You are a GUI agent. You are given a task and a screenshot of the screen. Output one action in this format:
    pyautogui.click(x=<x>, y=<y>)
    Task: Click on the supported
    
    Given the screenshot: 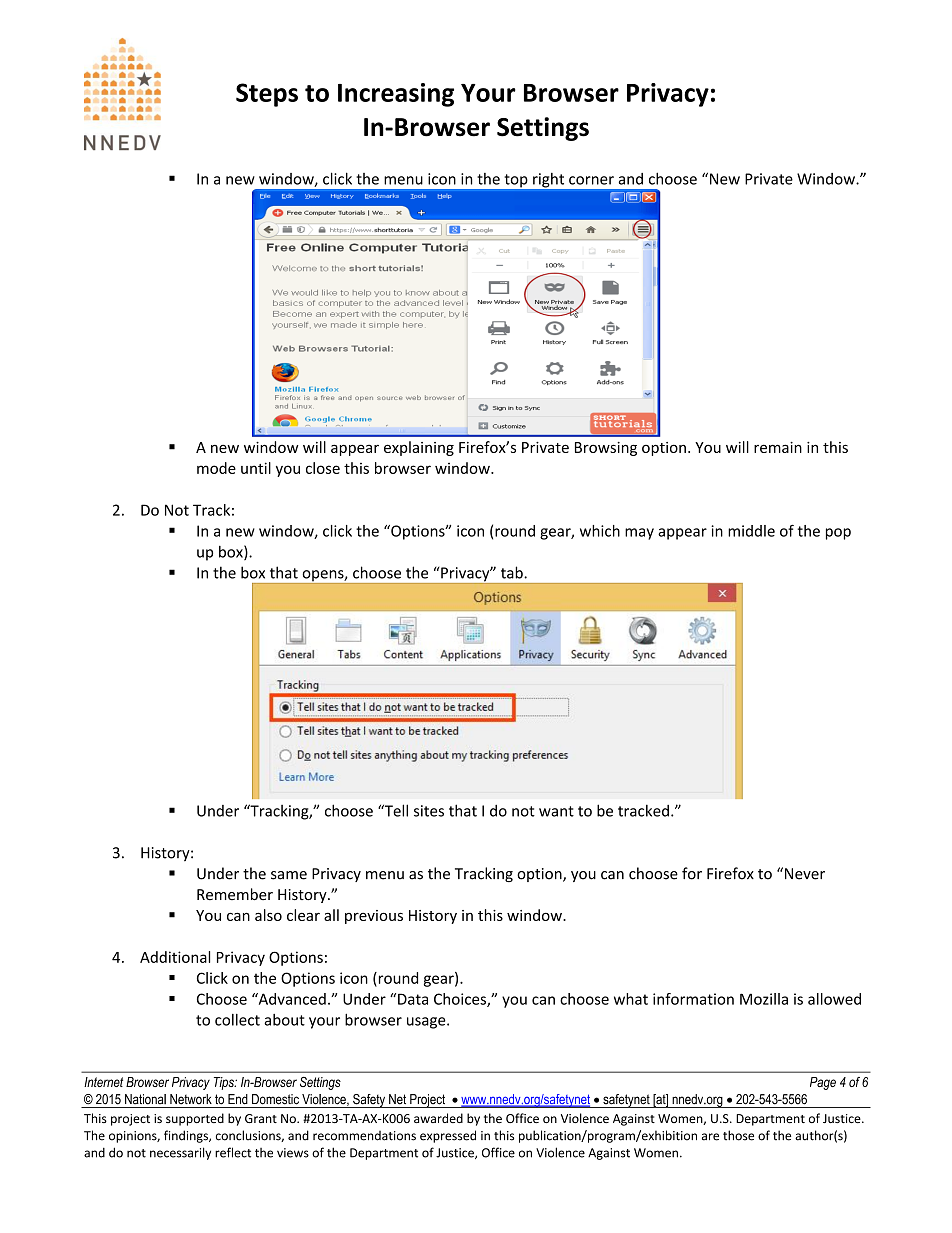 What is the action you would take?
    pyautogui.click(x=195, y=1119)
